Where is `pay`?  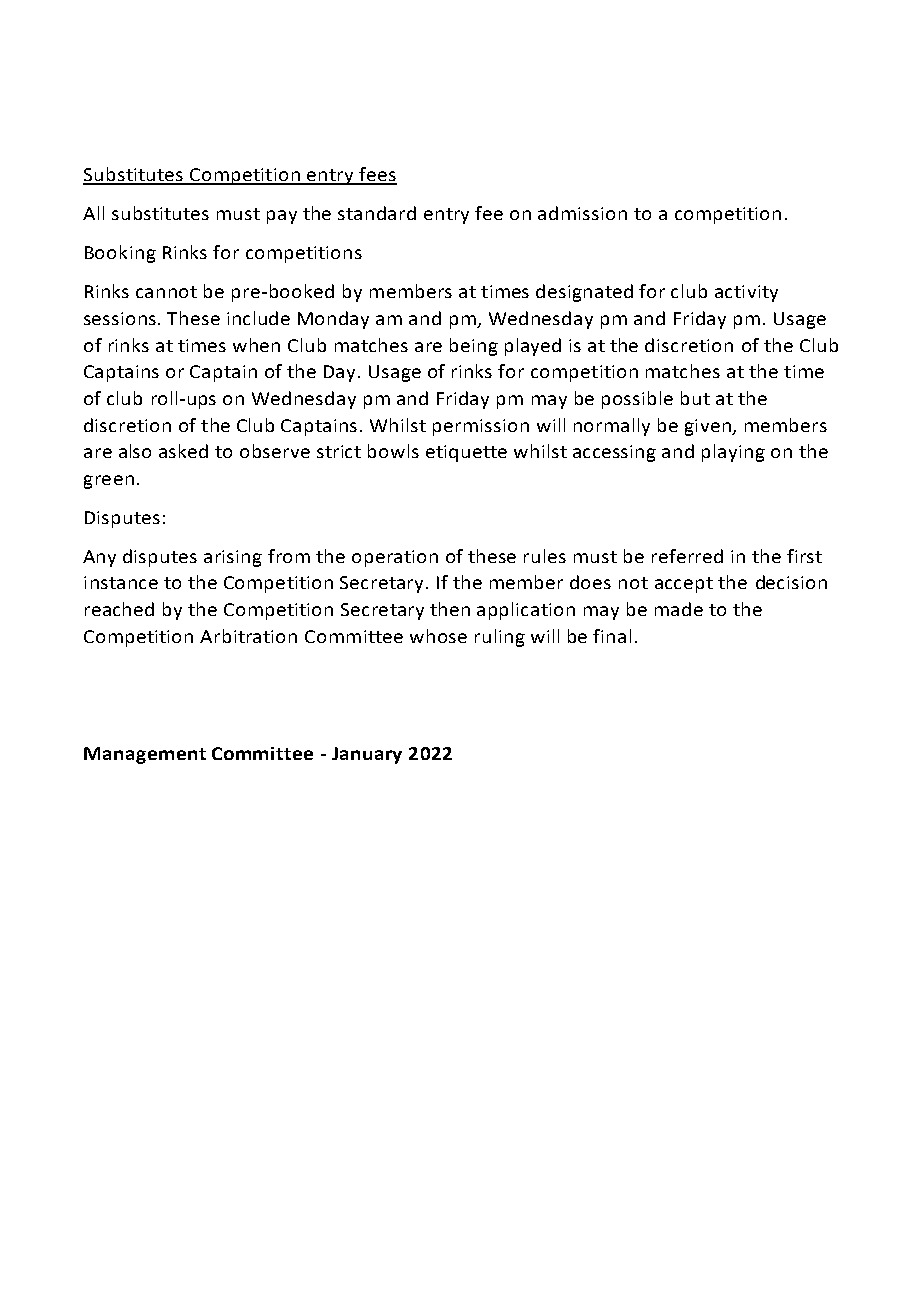 pay is located at coordinates (282, 217).
